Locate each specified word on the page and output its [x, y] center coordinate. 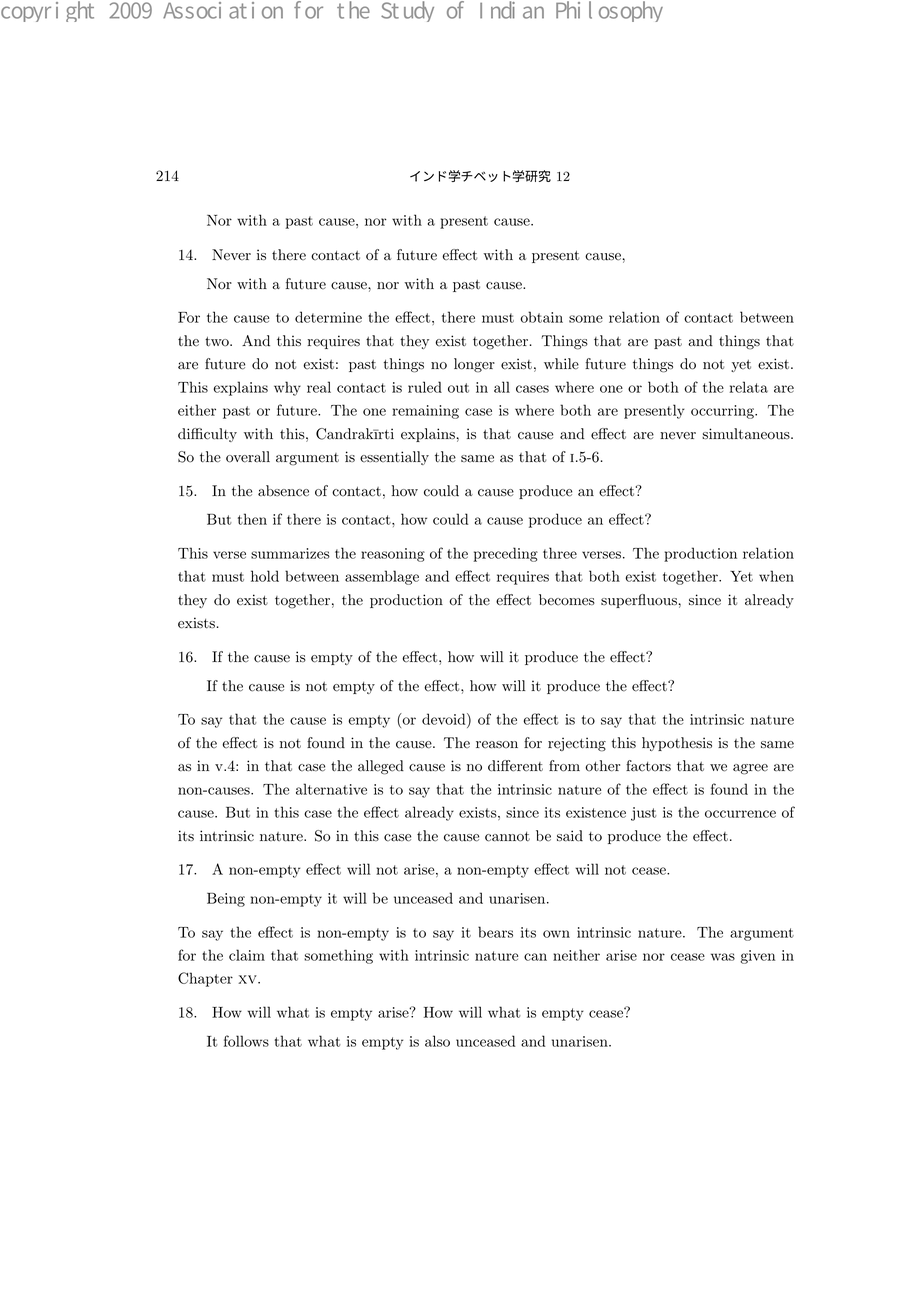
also [437, 1041]
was [723, 957]
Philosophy [609, 11]
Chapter [205, 979]
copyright [47, 11]
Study [407, 11]
